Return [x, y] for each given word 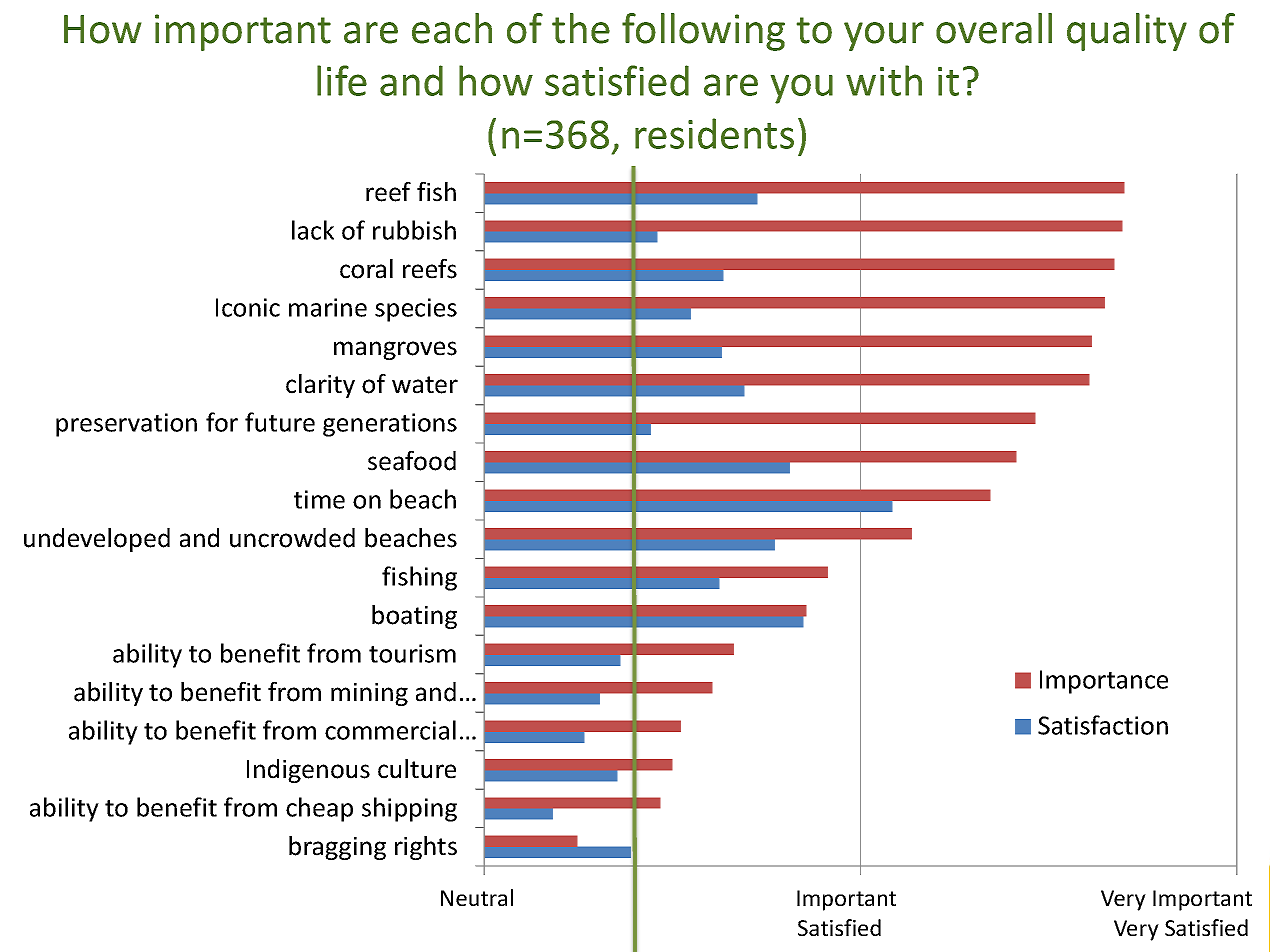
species [416, 310]
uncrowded [292, 538]
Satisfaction [1103, 725]
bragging [337, 848]
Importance [1104, 682]
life [342, 80]
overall [994, 28]
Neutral [477, 897]
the [581, 28]
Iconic [248, 307]
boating [414, 617]
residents [714, 133]
